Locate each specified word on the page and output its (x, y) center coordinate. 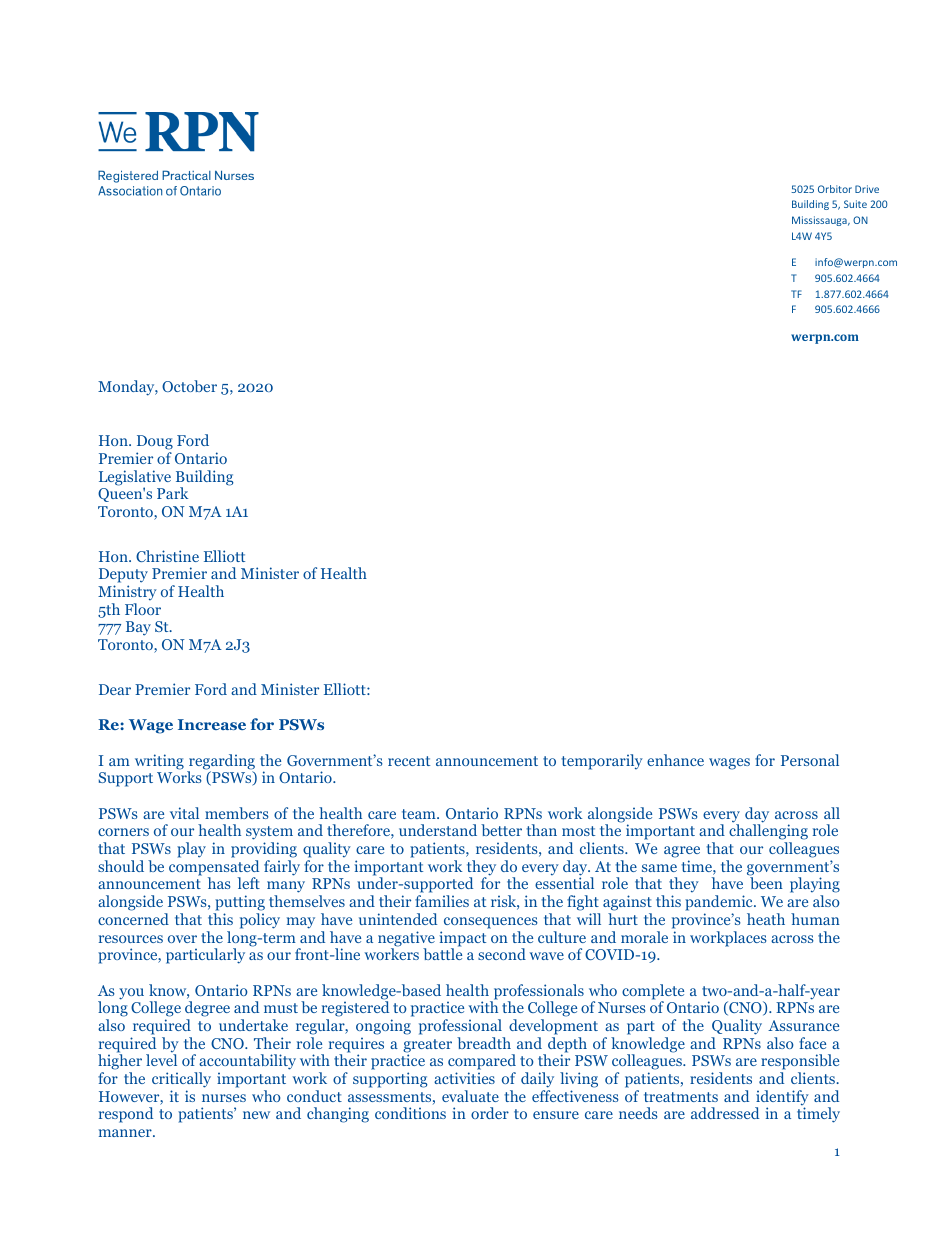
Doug (155, 444)
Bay (138, 628)
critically (181, 1080)
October (189, 386)
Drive (867, 189)
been (766, 883)
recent (409, 761)
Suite (855, 204)
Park (172, 493)
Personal (810, 760)
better (501, 830)
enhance (675, 760)
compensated (214, 869)
